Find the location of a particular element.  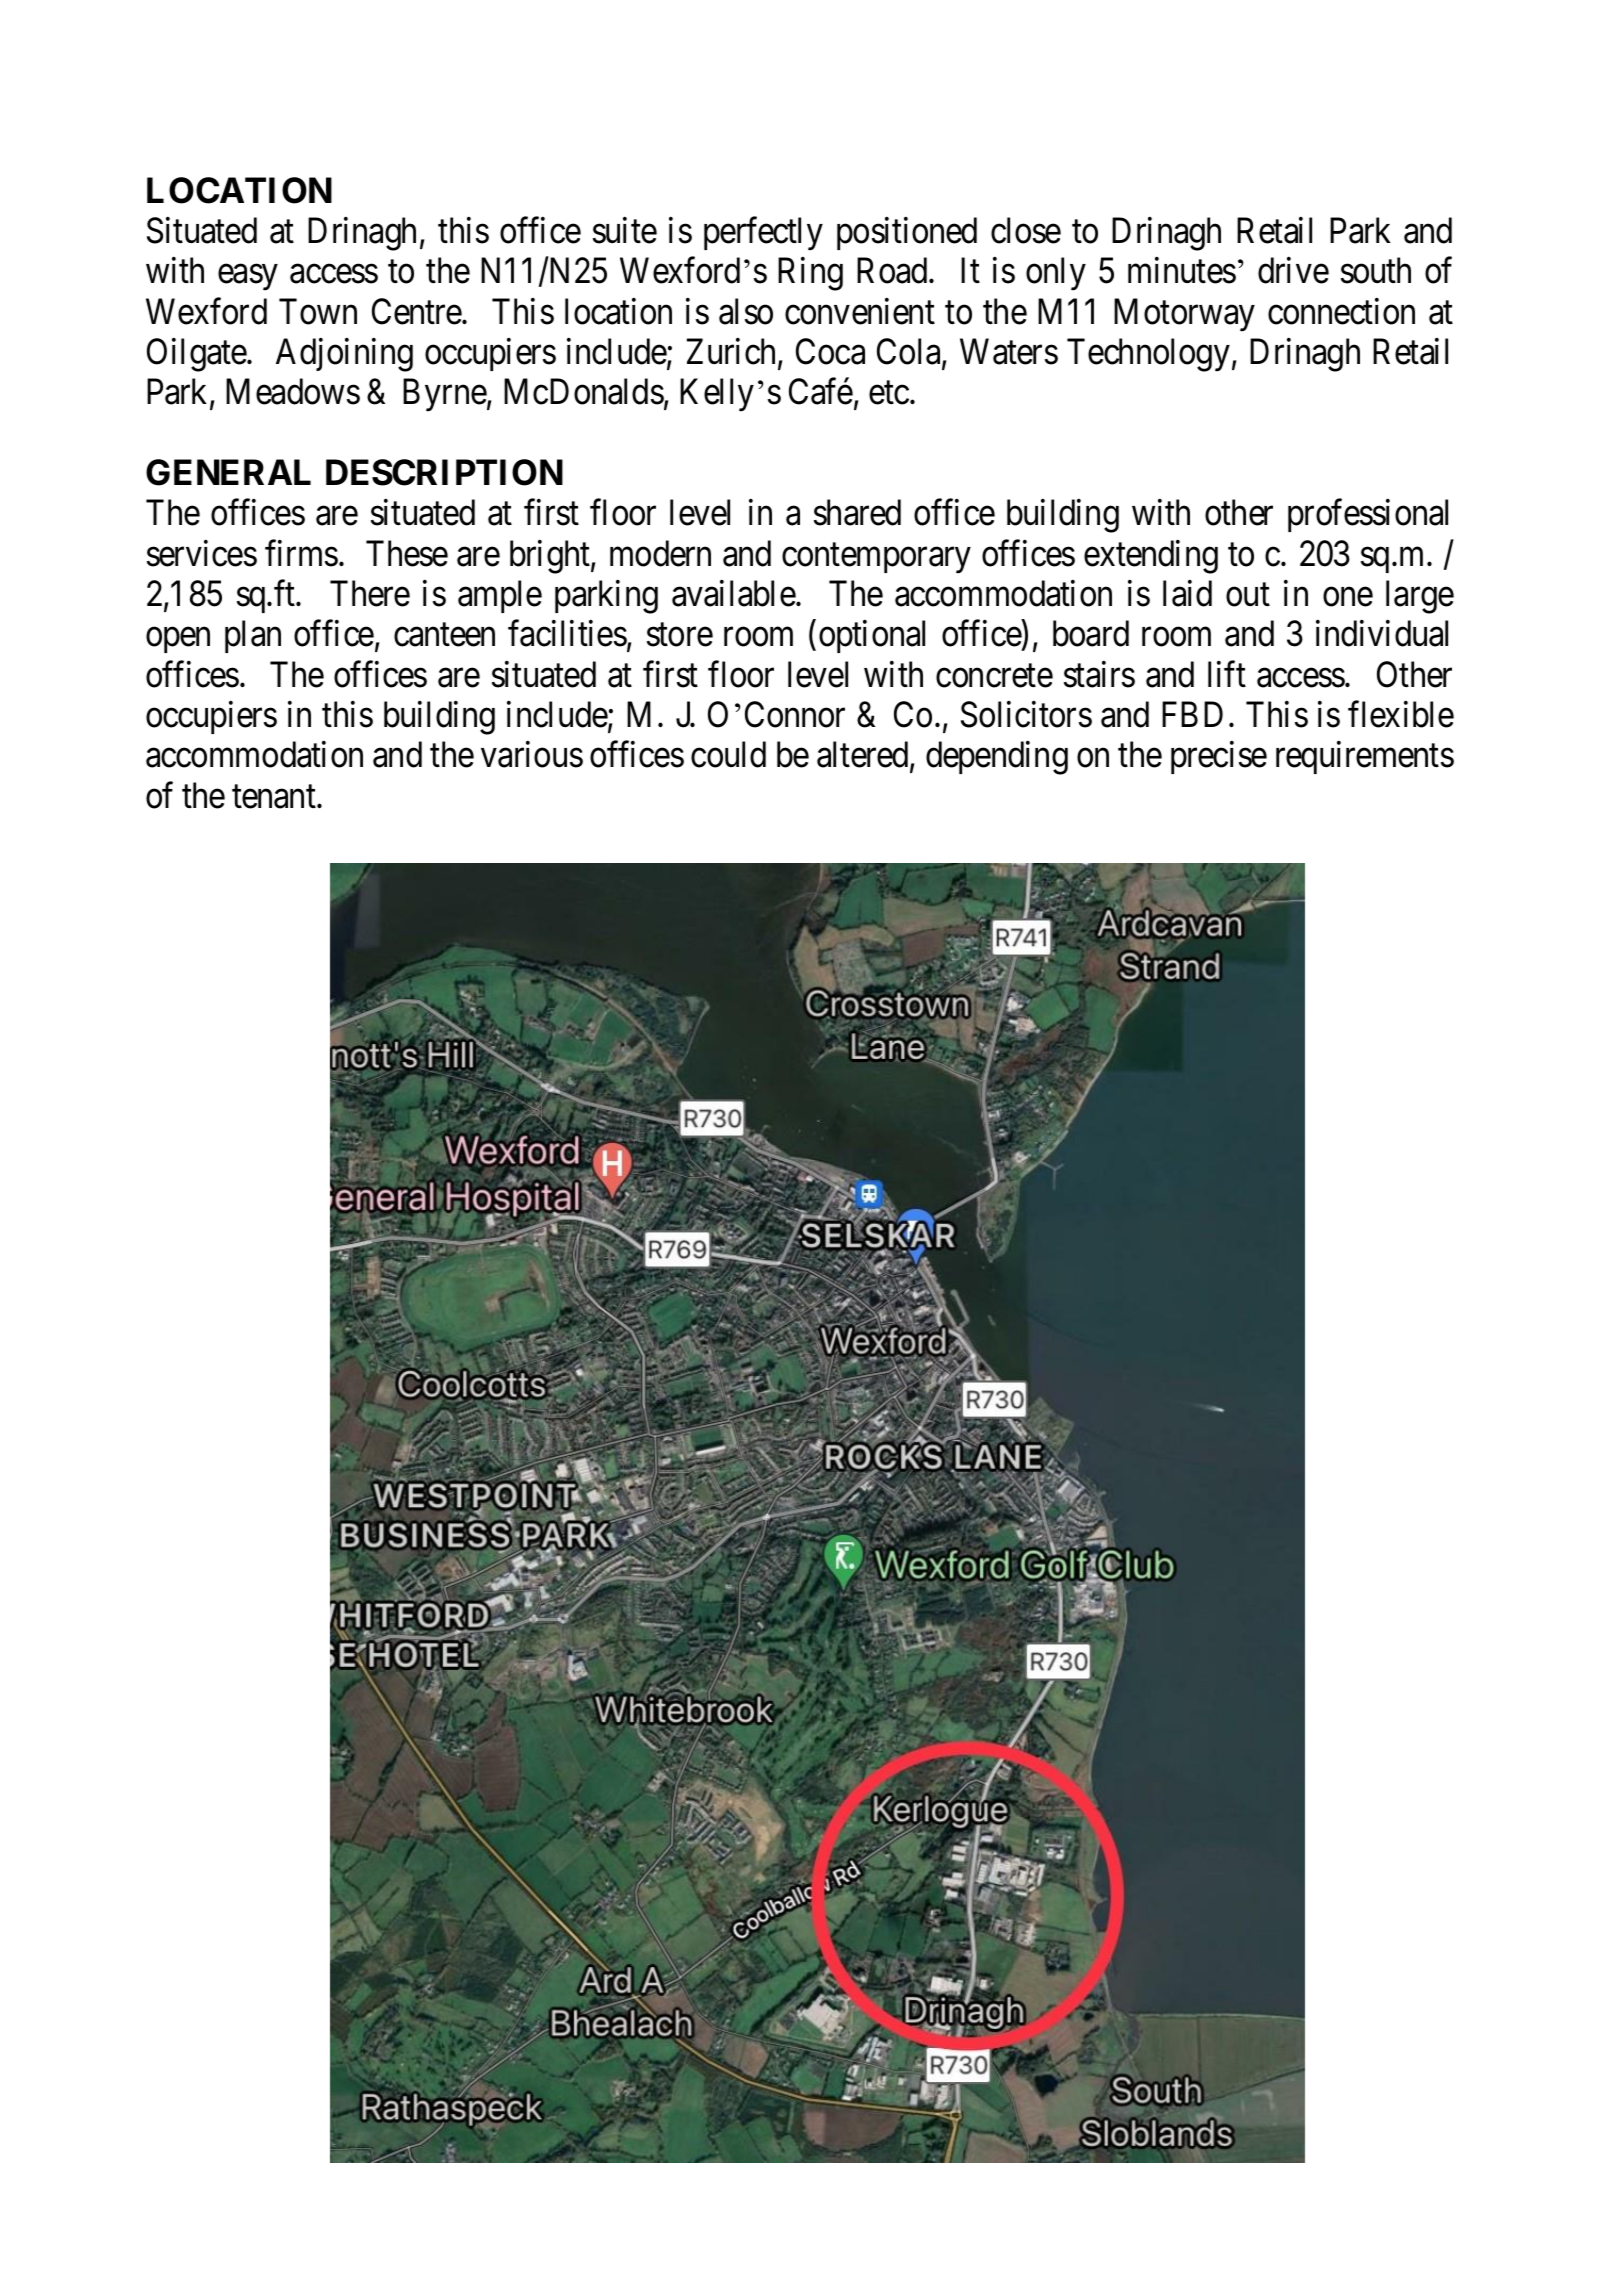

altered is located at coordinates (864, 756).
